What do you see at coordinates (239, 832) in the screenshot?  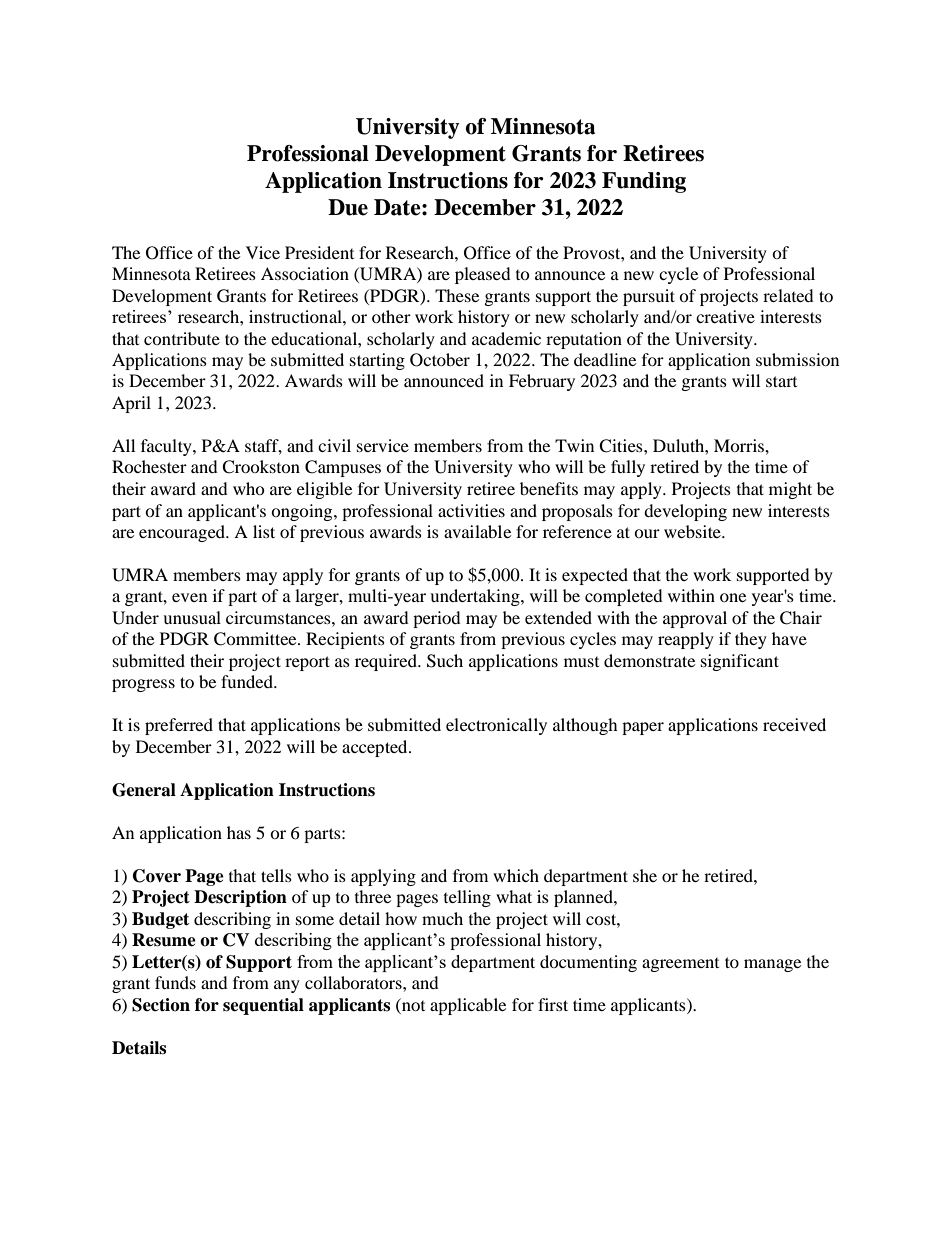 I see `has` at bounding box center [239, 832].
